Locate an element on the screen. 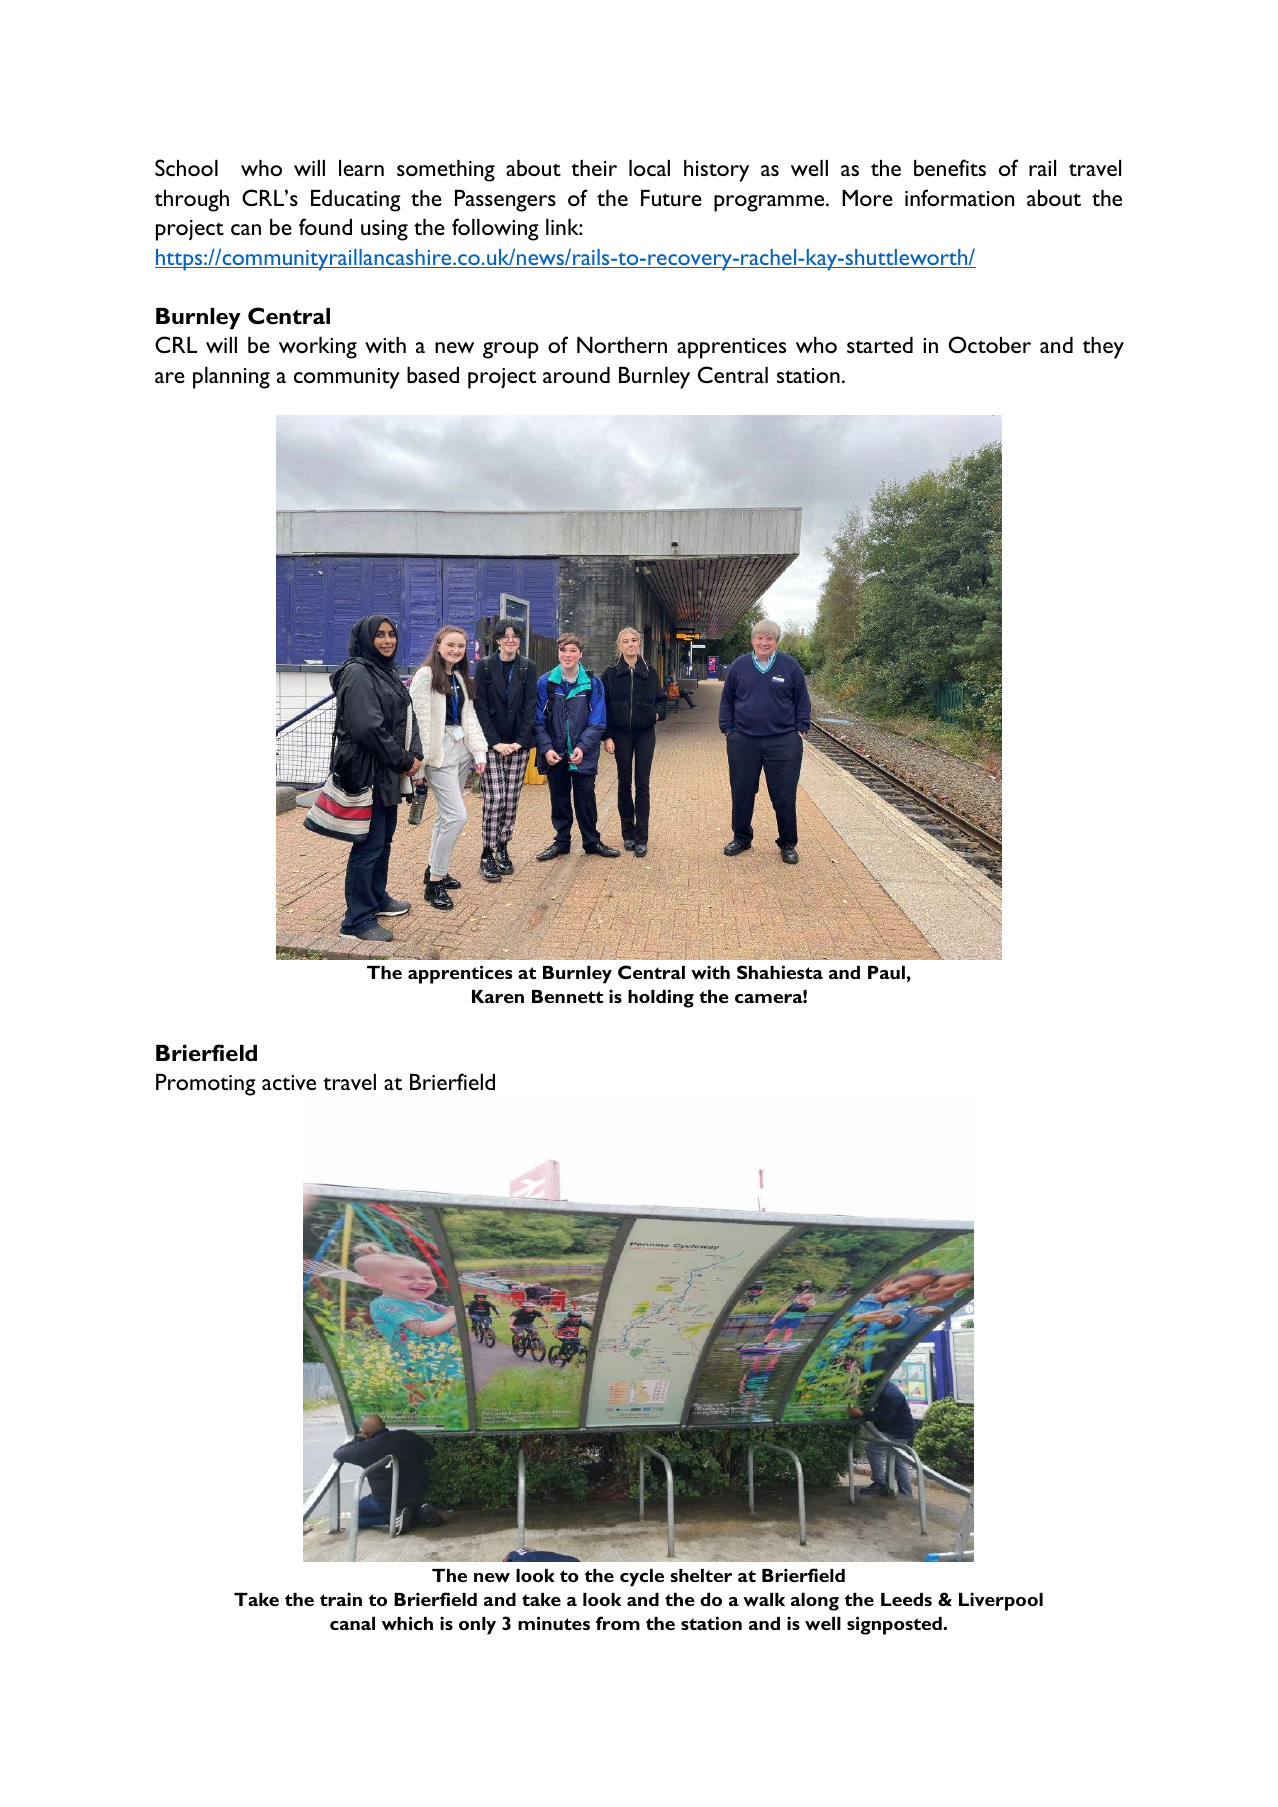 The image size is (1278, 1807). information is located at coordinates (959, 197).
